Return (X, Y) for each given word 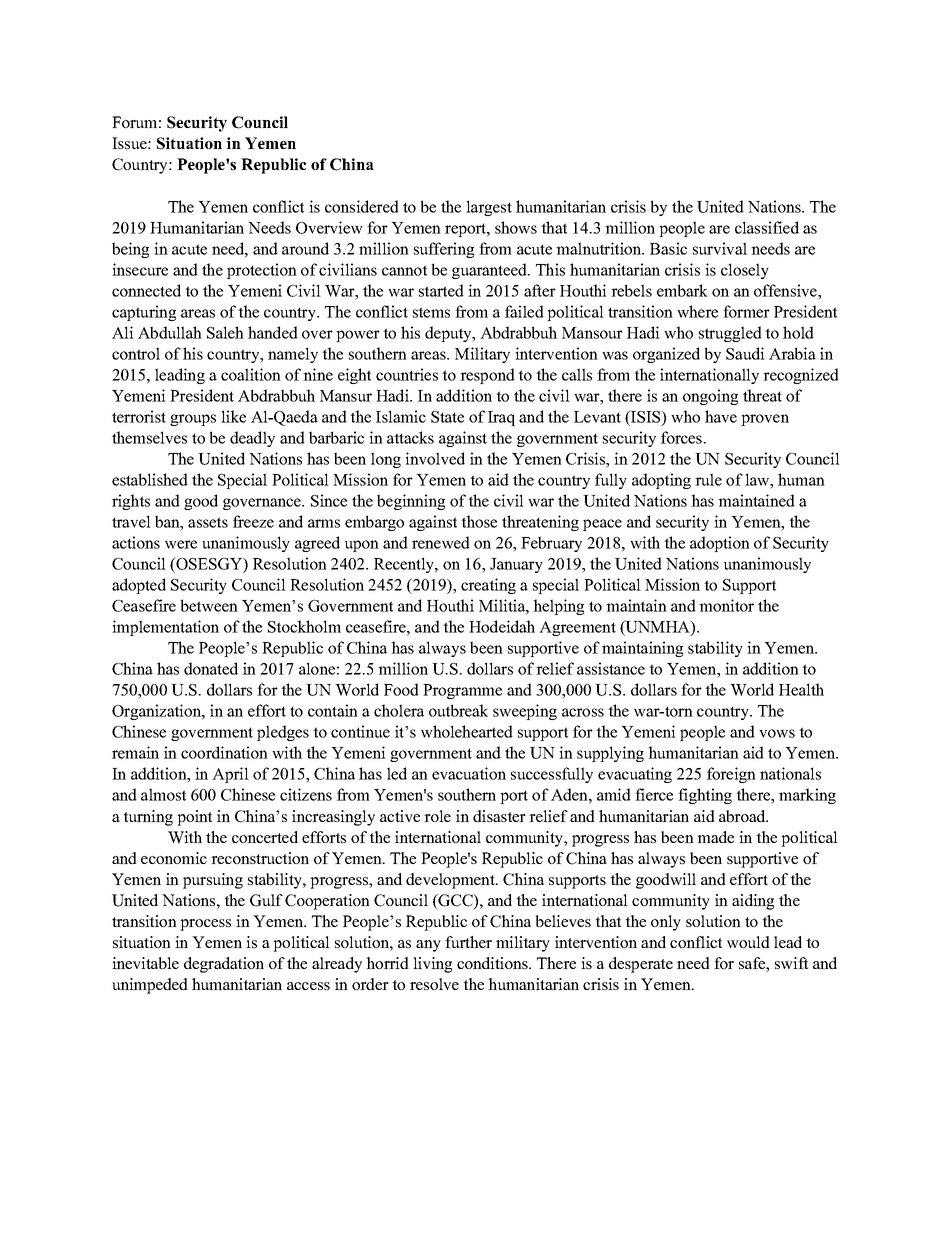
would (748, 942)
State (447, 417)
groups (193, 420)
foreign (731, 775)
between (209, 605)
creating (488, 586)
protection (262, 271)
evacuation (469, 773)
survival (720, 248)
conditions (493, 963)
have (721, 416)
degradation (224, 965)
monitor (726, 605)
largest (489, 208)
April (230, 775)
